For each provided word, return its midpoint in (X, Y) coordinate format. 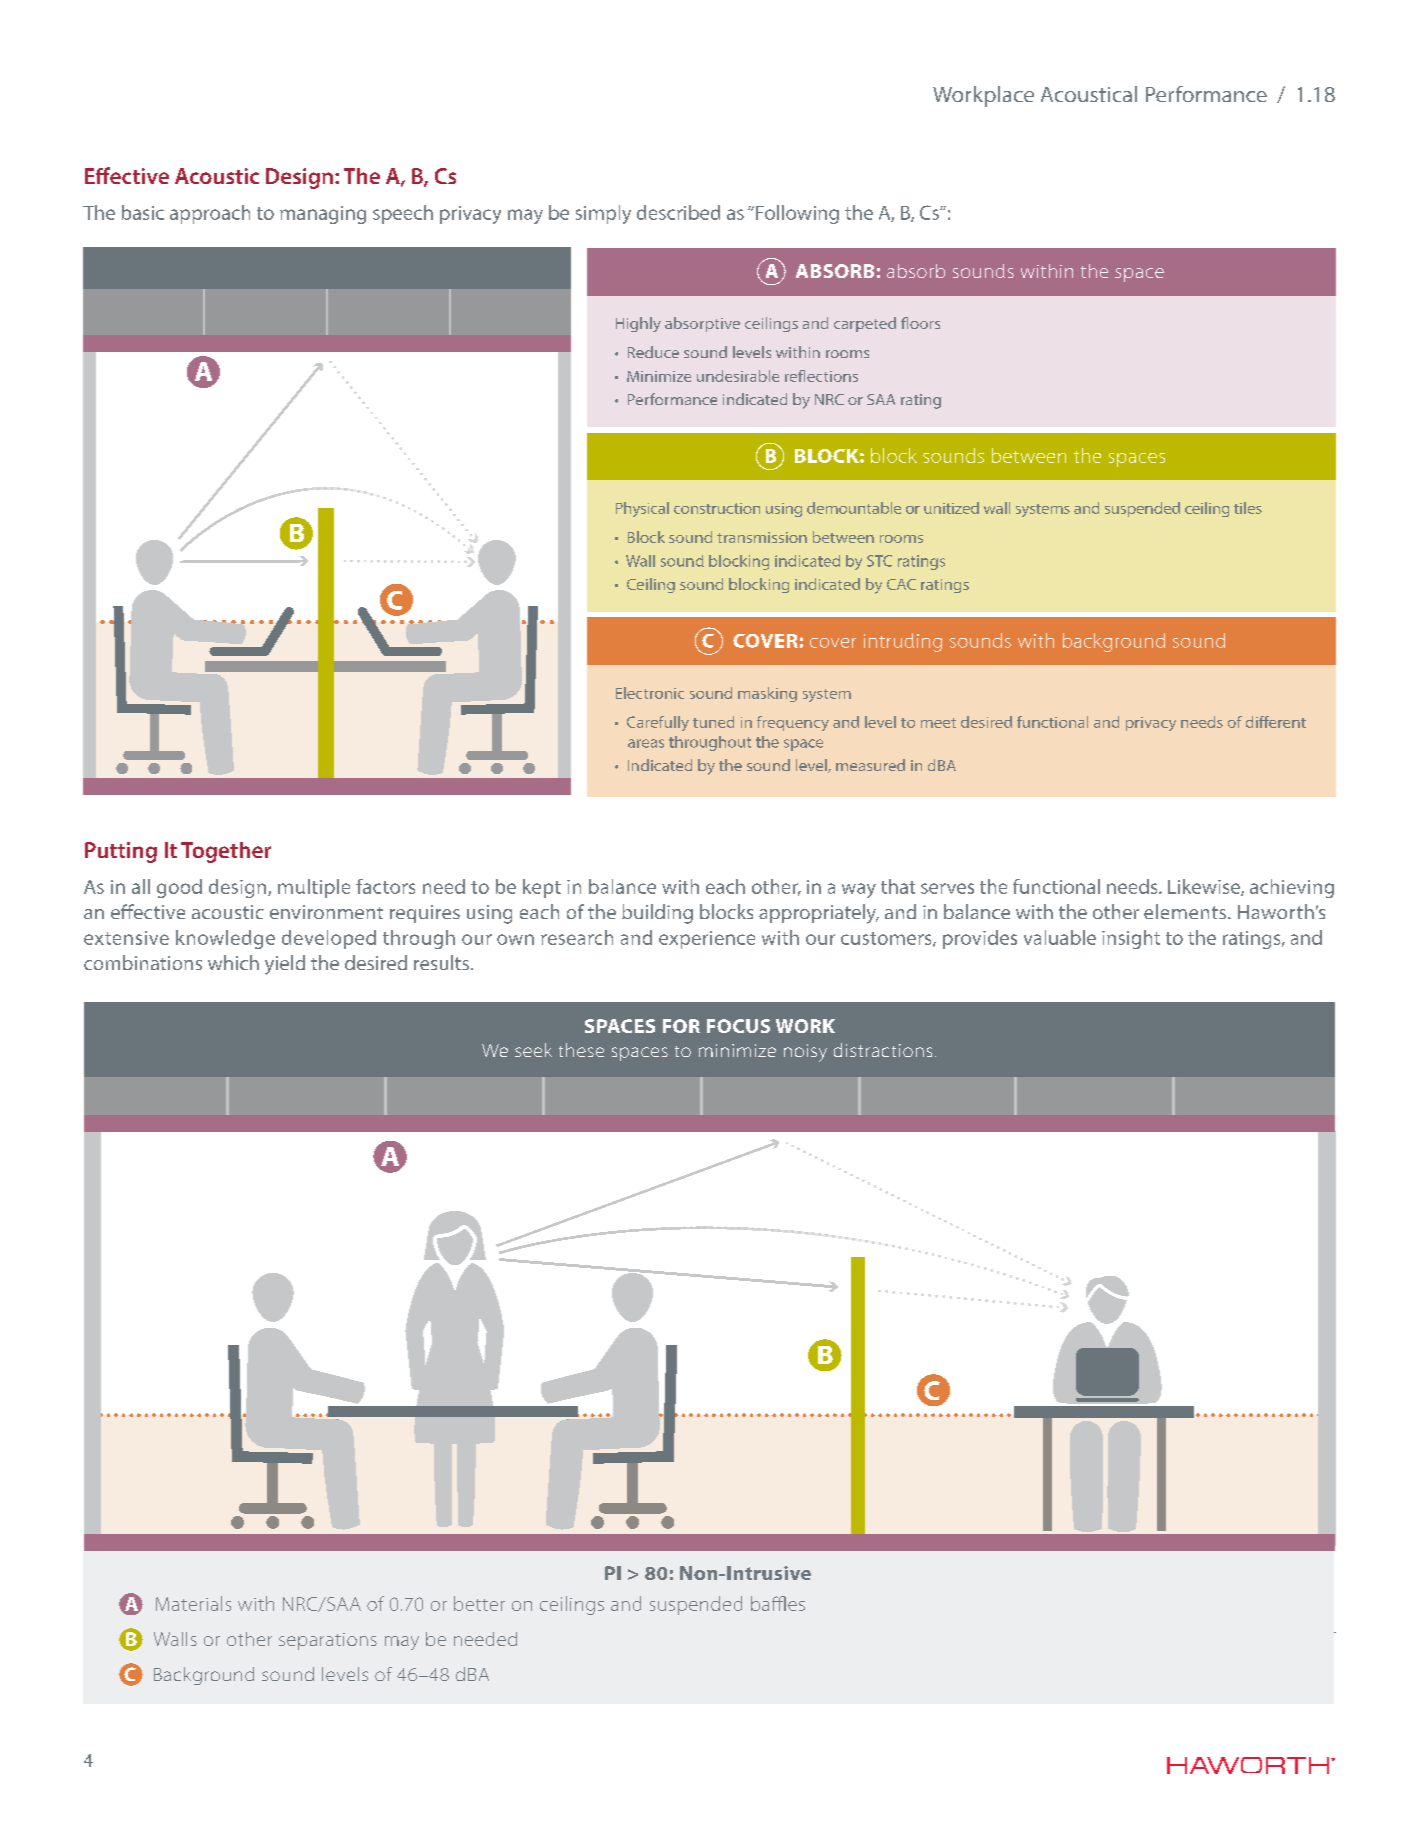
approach (210, 214)
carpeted (865, 324)
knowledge (225, 939)
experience (707, 940)
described (678, 212)
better (479, 1603)
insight (1131, 939)
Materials (193, 1603)
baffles (778, 1603)
